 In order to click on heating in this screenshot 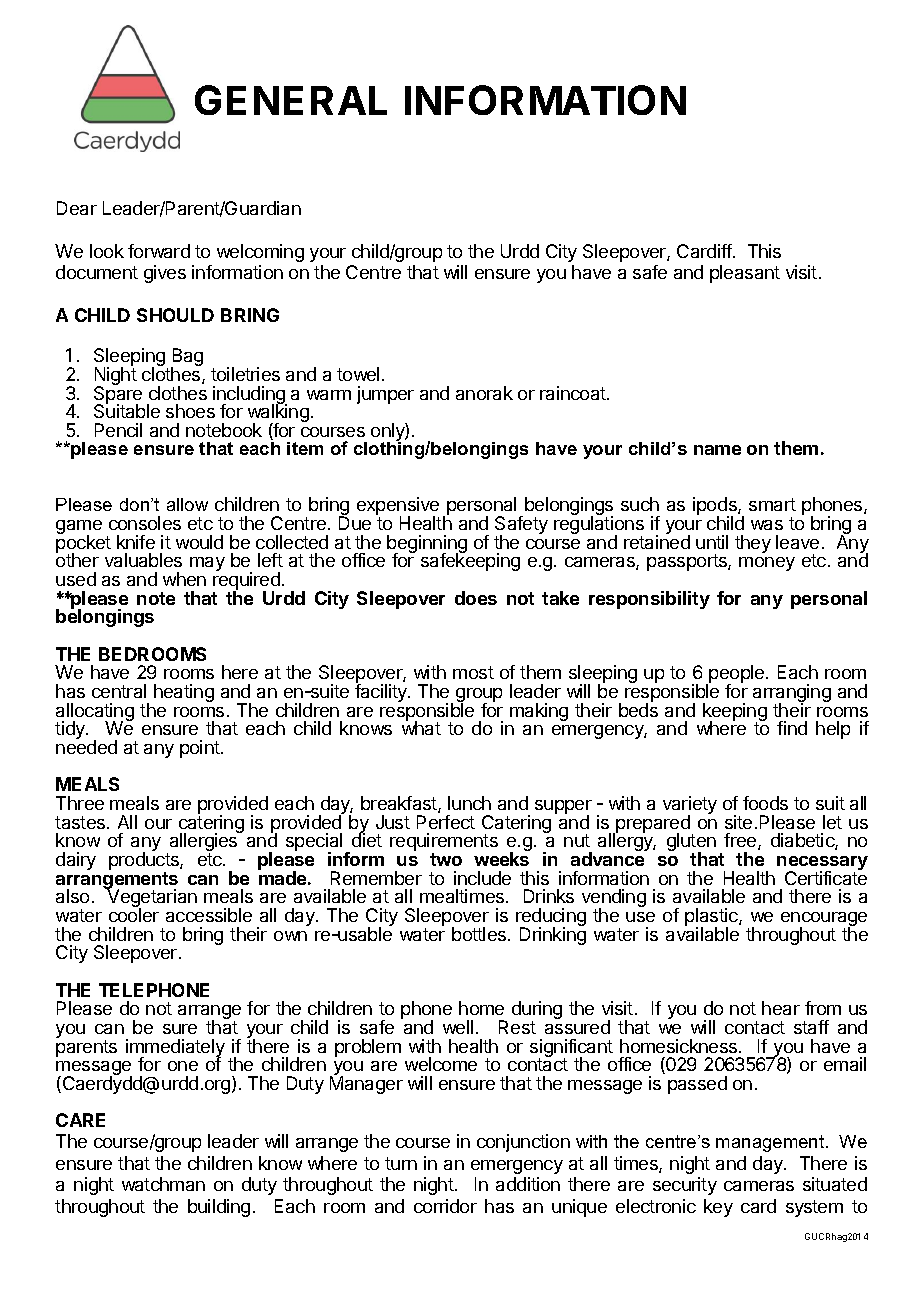, I will do `click(184, 693)`.
